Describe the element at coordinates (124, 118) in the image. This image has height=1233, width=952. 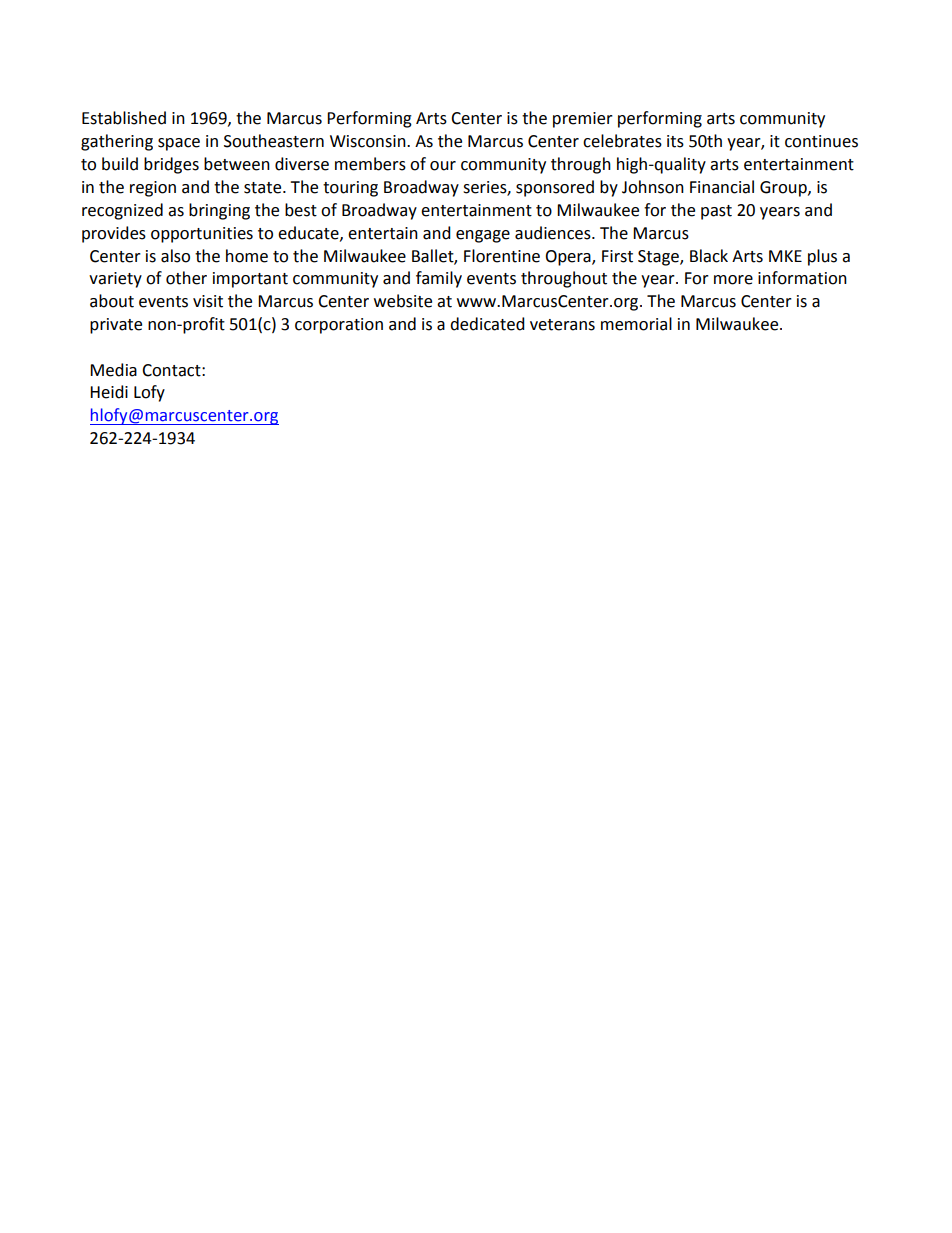
I see `Established` at that location.
